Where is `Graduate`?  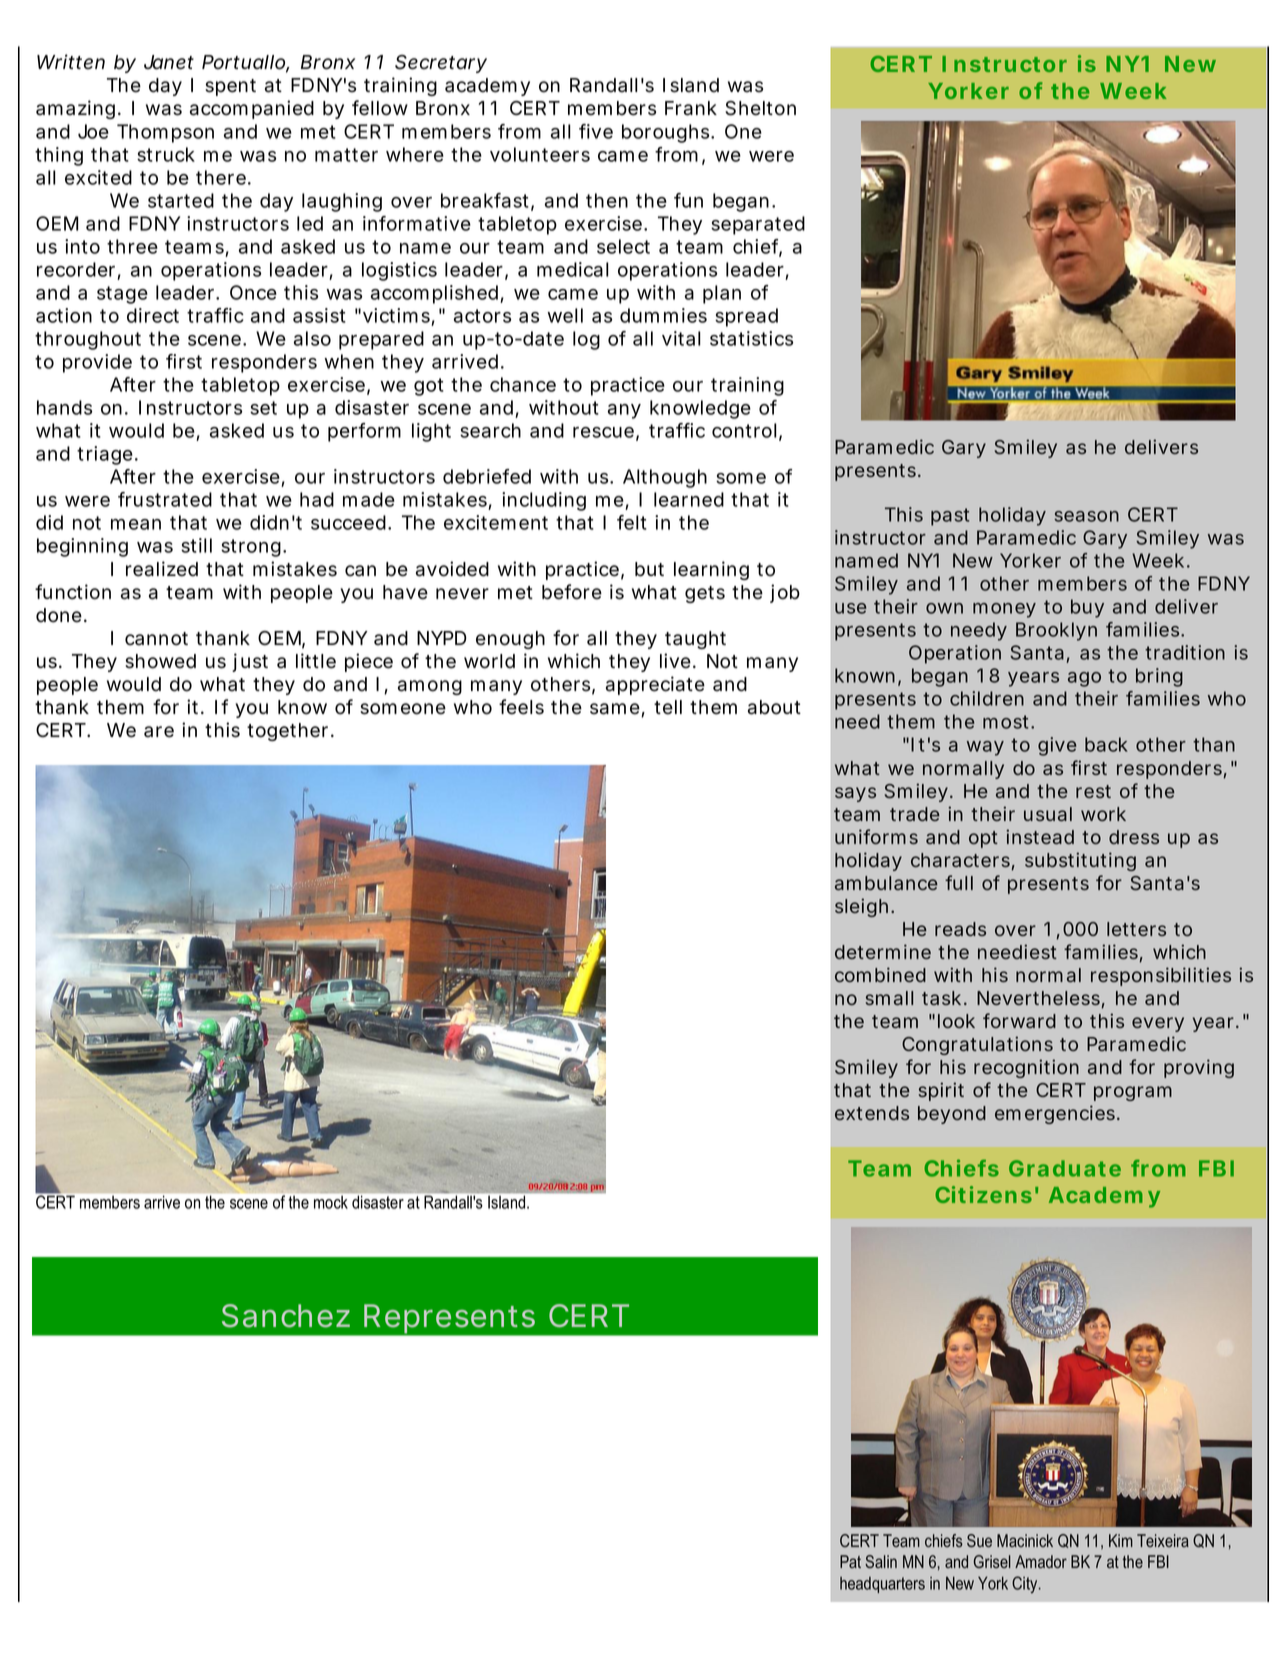 Graduate is located at coordinates (1065, 1168).
